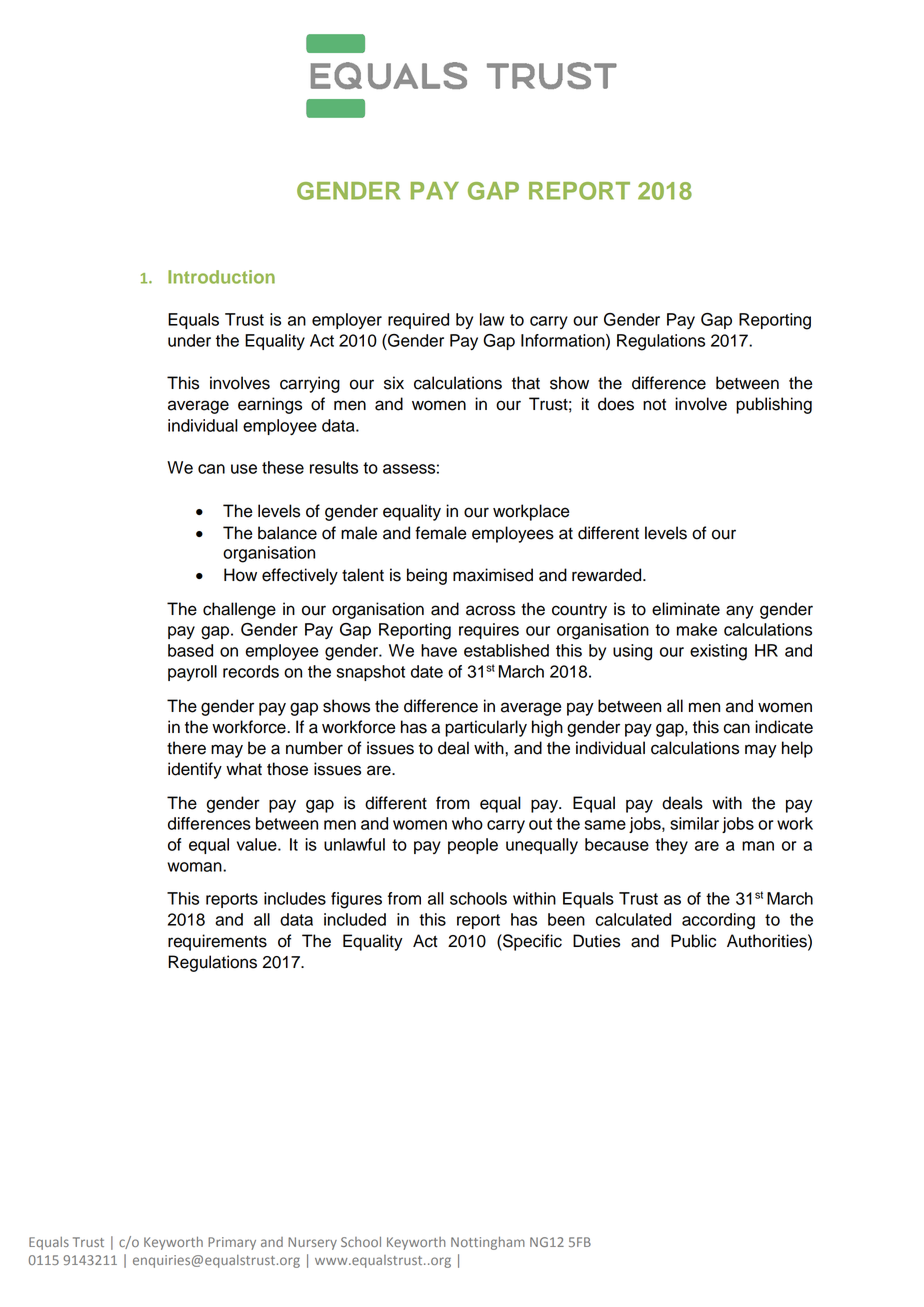  What do you see at coordinates (718, 921) in the screenshot?
I see `according` at bounding box center [718, 921].
